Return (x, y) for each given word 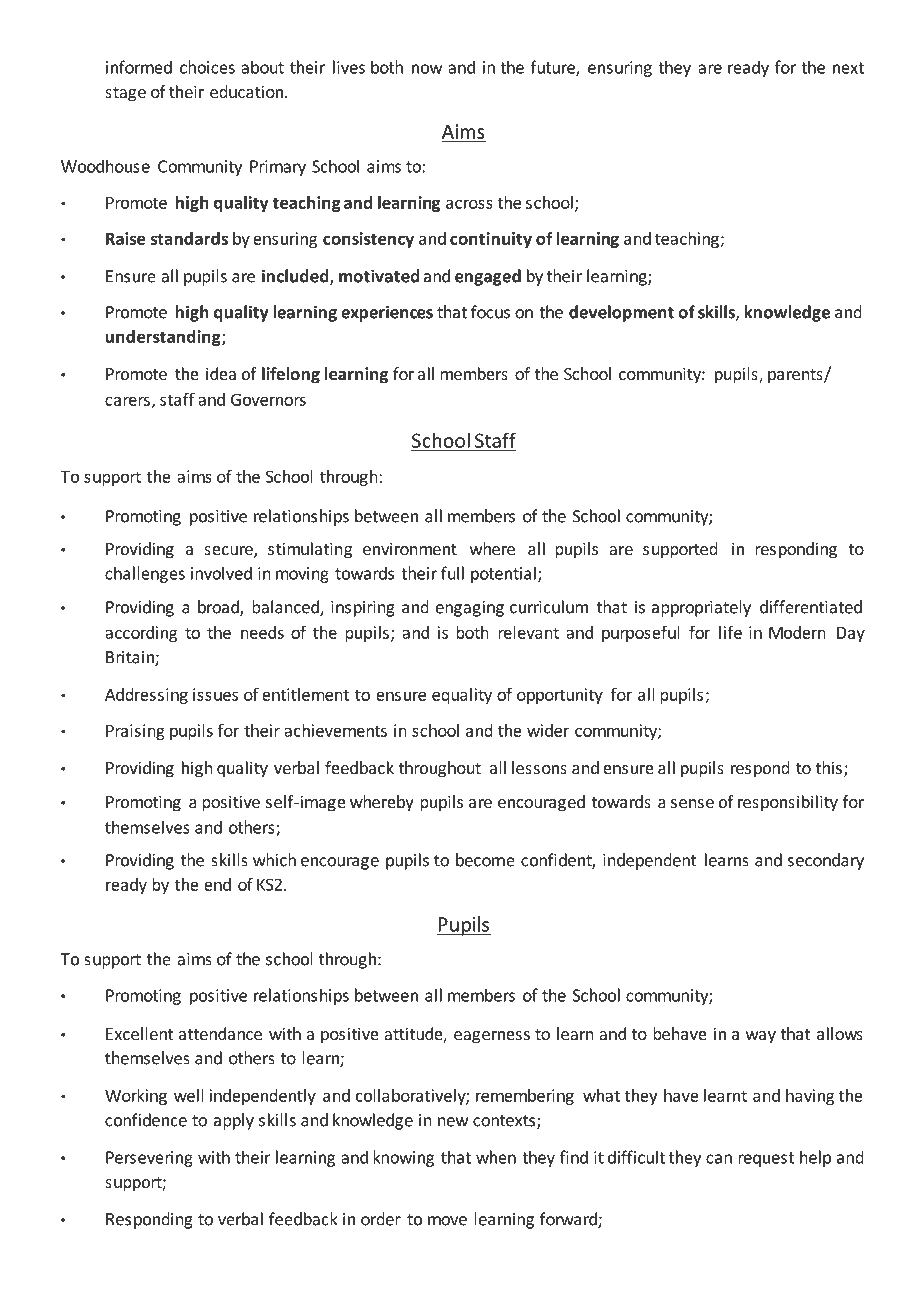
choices (207, 67)
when (496, 1157)
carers (127, 401)
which (274, 860)
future (553, 68)
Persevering (149, 1159)
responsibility (788, 803)
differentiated (811, 607)
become (485, 860)
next (848, 68)
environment (410, 548)
